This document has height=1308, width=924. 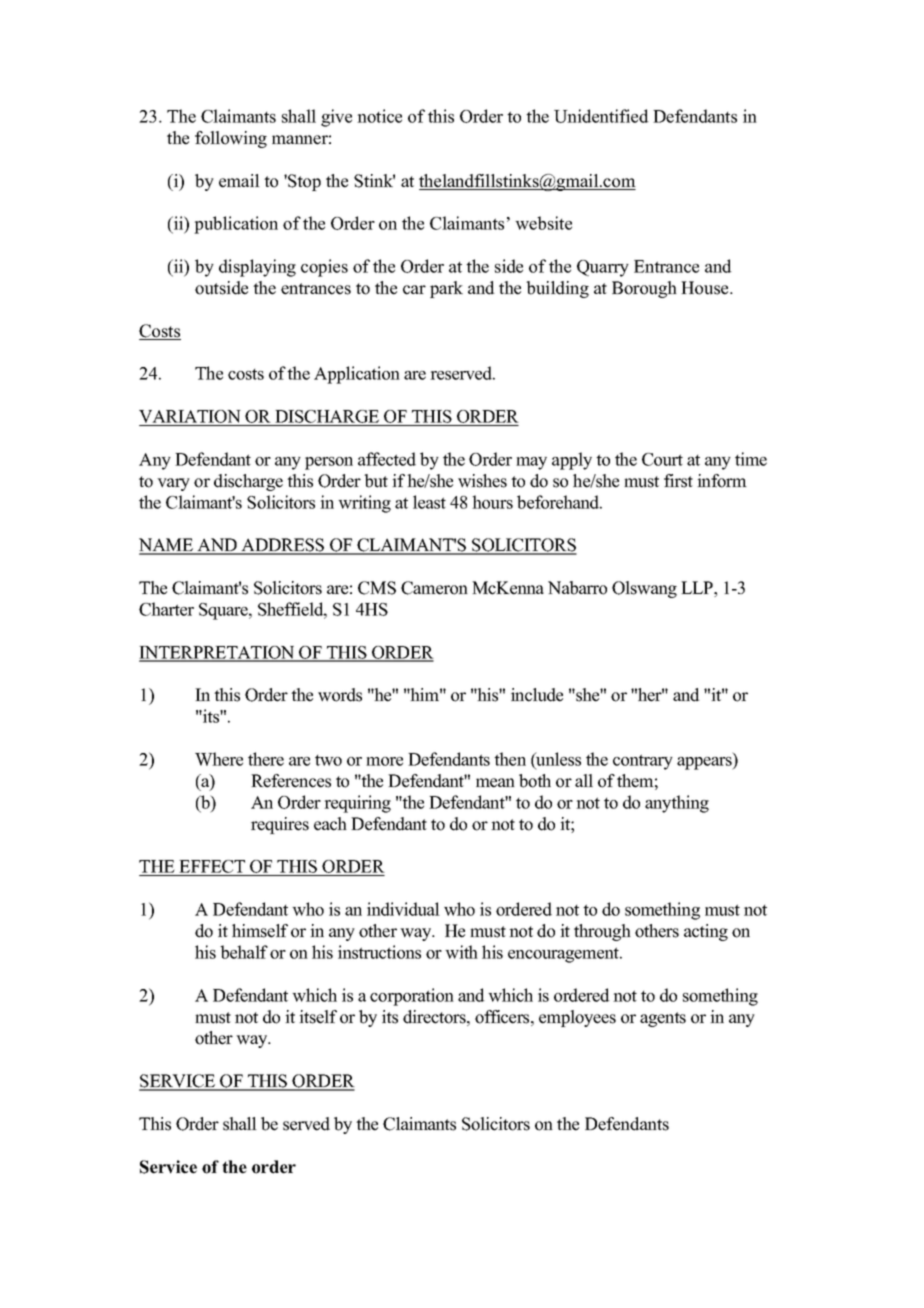 What do you see at coordinates (601, 116) in the document?
I see `Unidentified` at bounding box center [601, 116].
